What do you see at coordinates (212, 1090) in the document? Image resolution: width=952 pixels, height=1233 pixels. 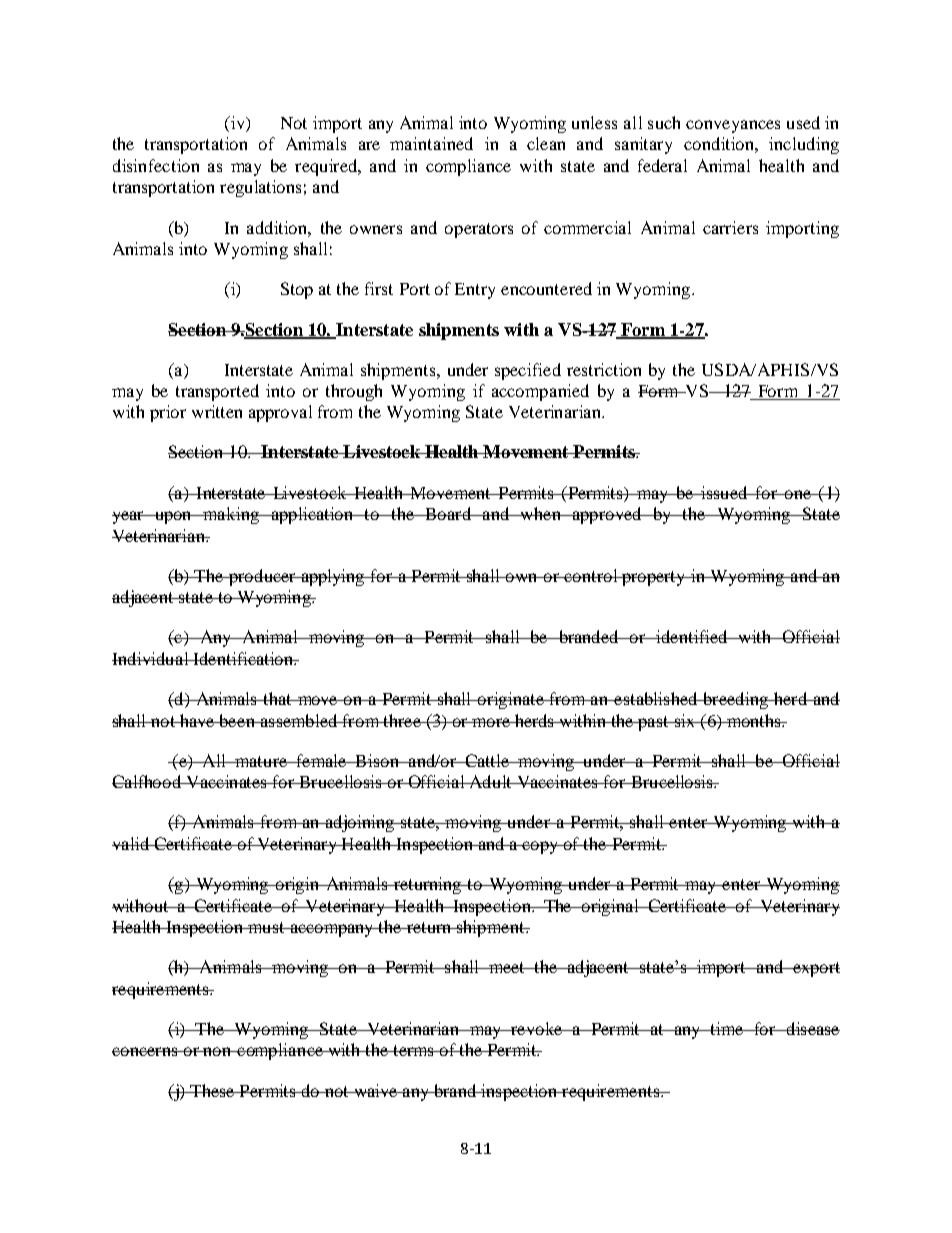 I see `These` at bounding box center [212, 1090].
